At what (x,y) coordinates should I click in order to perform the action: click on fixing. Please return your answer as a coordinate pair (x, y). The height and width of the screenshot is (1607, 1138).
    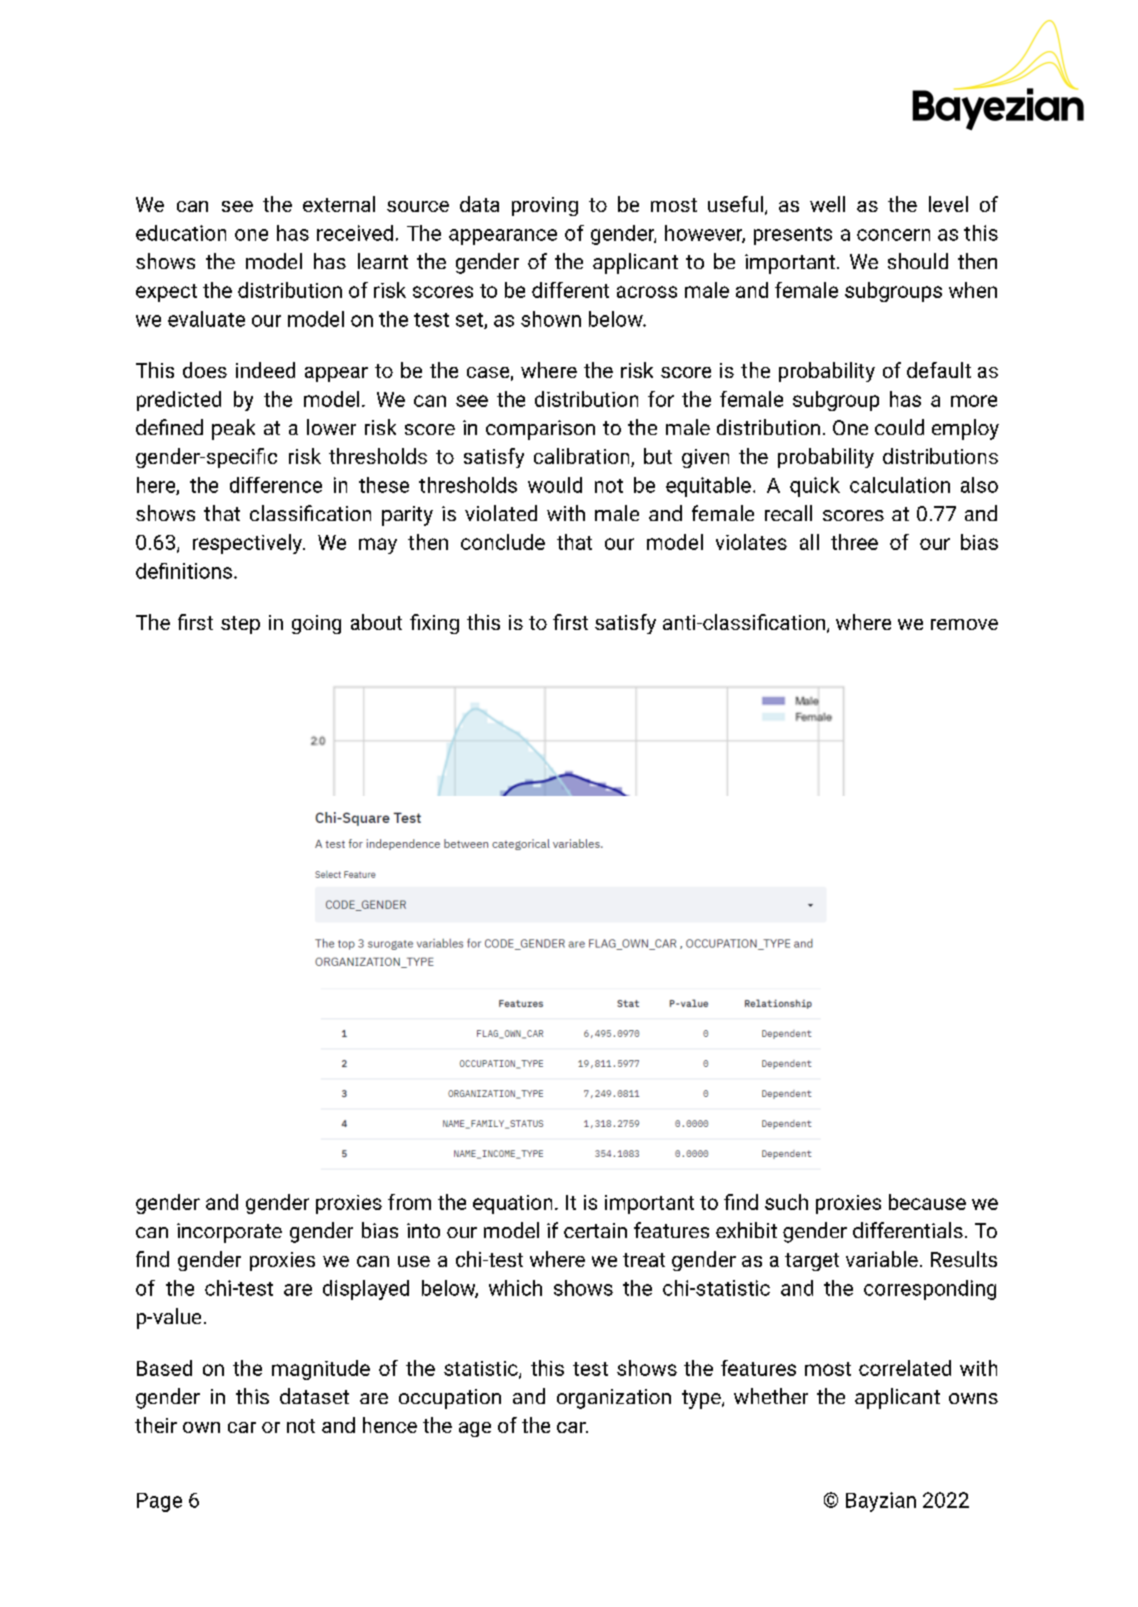
    Looking at the image, I should click on (434, 624).
